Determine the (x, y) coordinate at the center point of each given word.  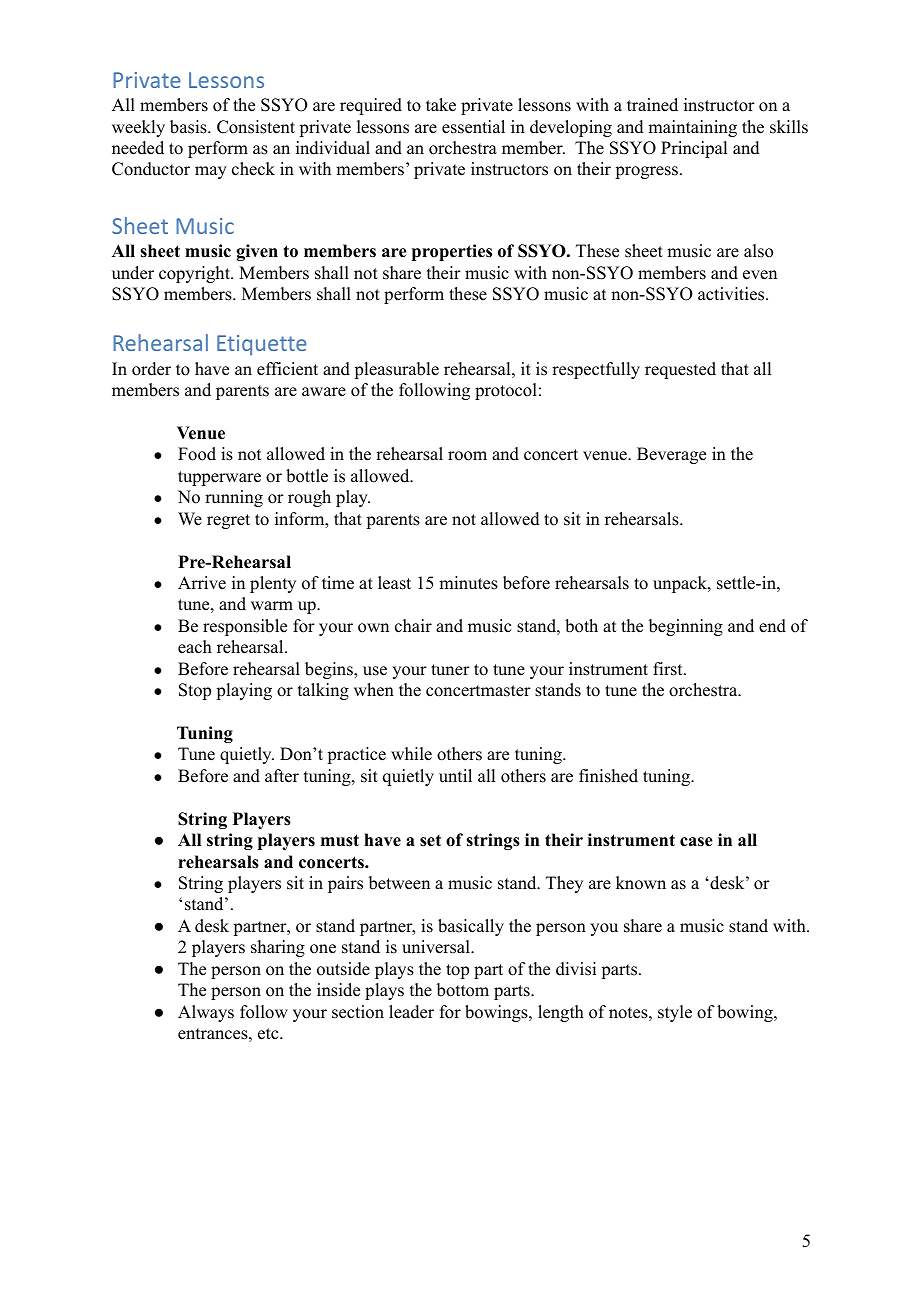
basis (189, 127)
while (411, 754)
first (669, 669)
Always (206, 1013)
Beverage (671, 455)
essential (473, 127)
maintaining (692, 128)
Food (197, 454)
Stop (195, 691)
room (467, 456)
